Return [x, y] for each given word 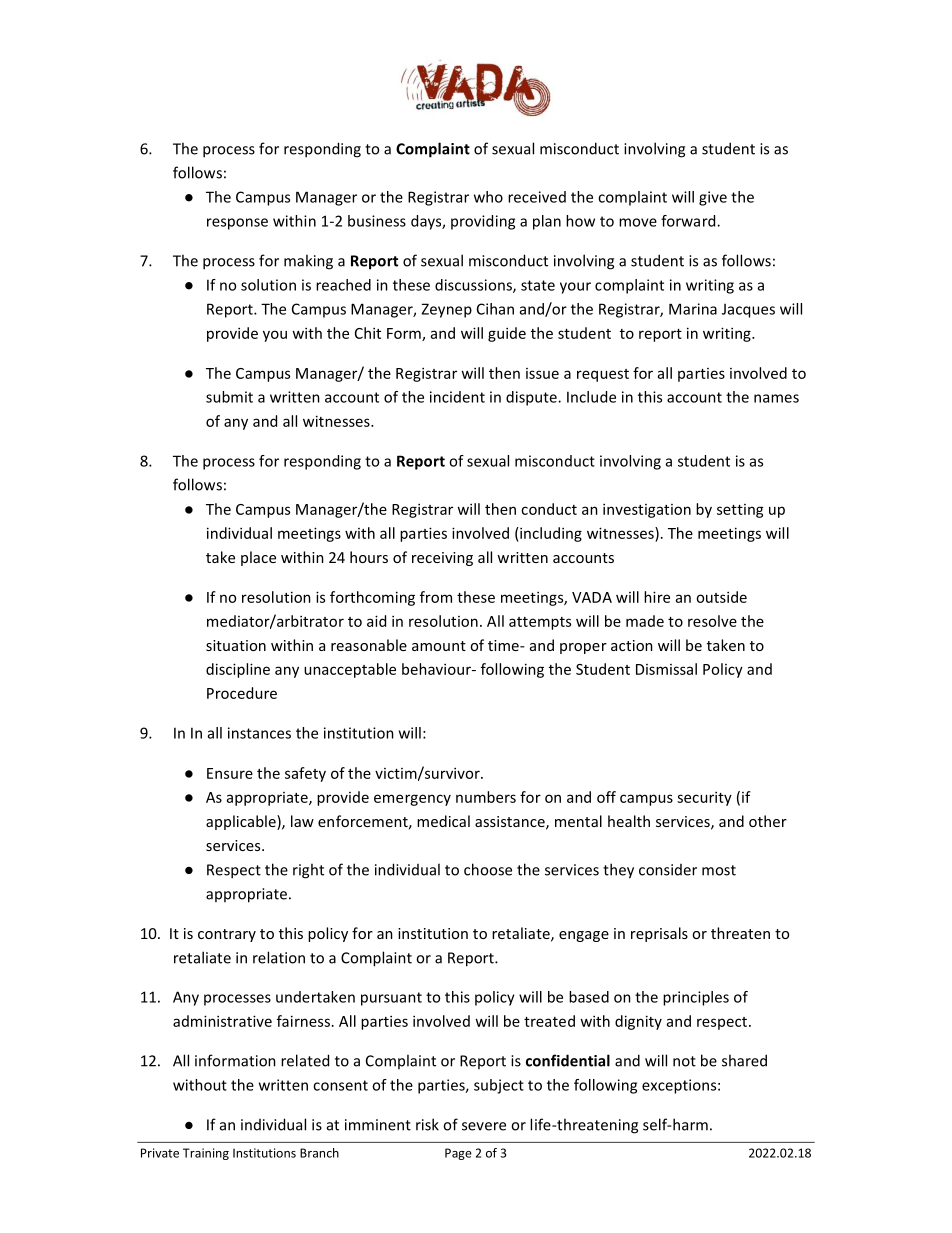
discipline [238, 670]
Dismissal [666, 669]
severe [484, 1126]
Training [206, 1154]
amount [439, 646]
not [684, 1061]
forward [689, 221]
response [237, 224]
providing [483, 222]
